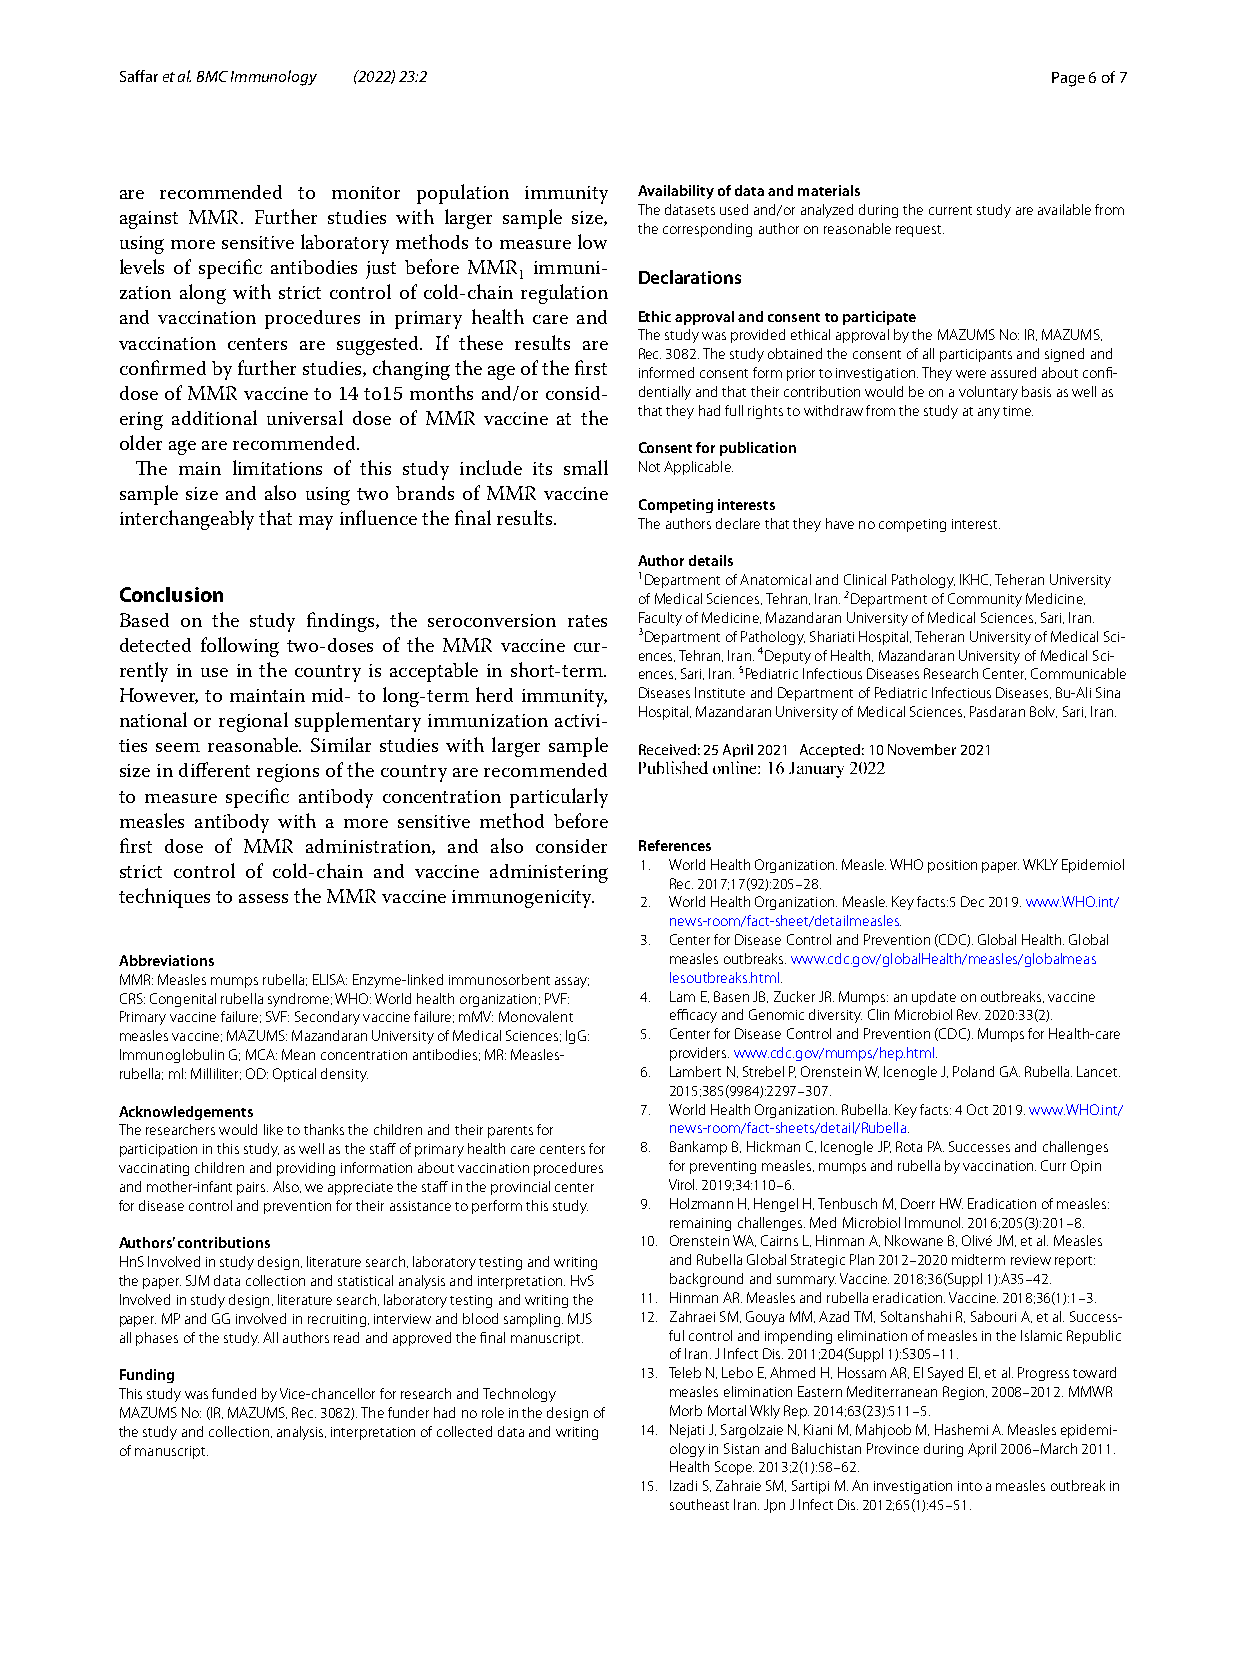  I want to click on BMC, so click(212, 76).
